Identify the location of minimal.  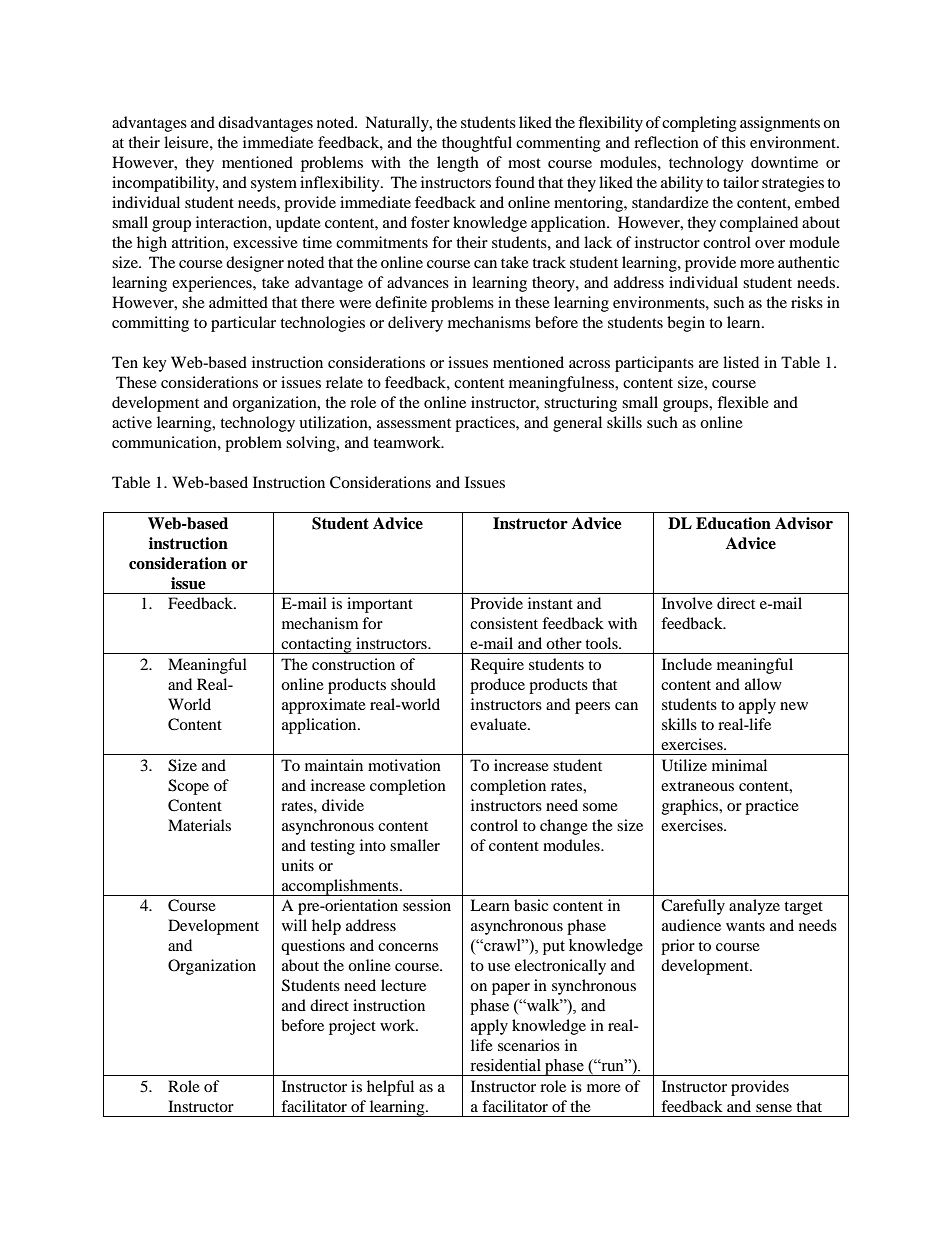
(739, 765).
